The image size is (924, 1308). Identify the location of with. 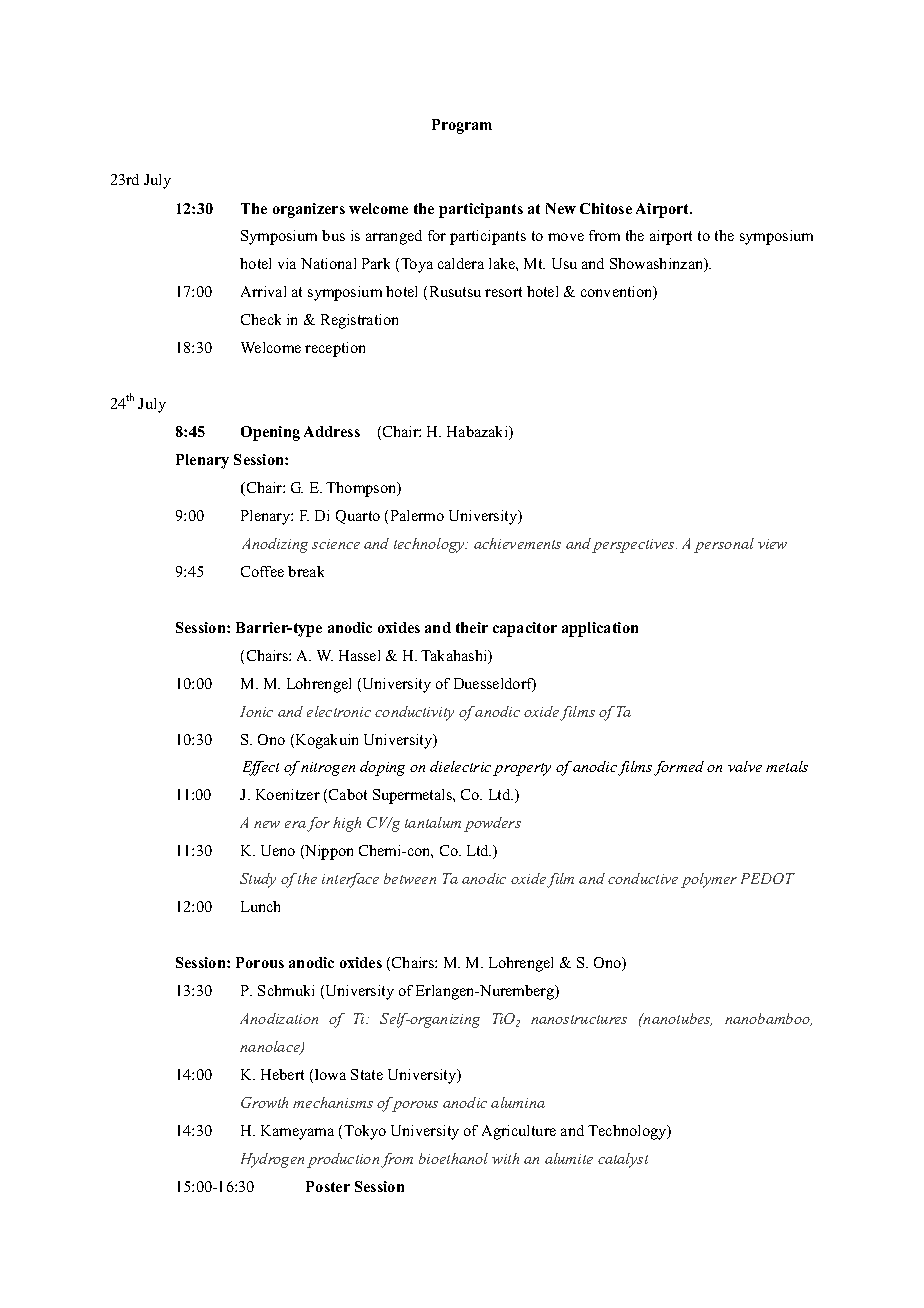
(505, 1158).
